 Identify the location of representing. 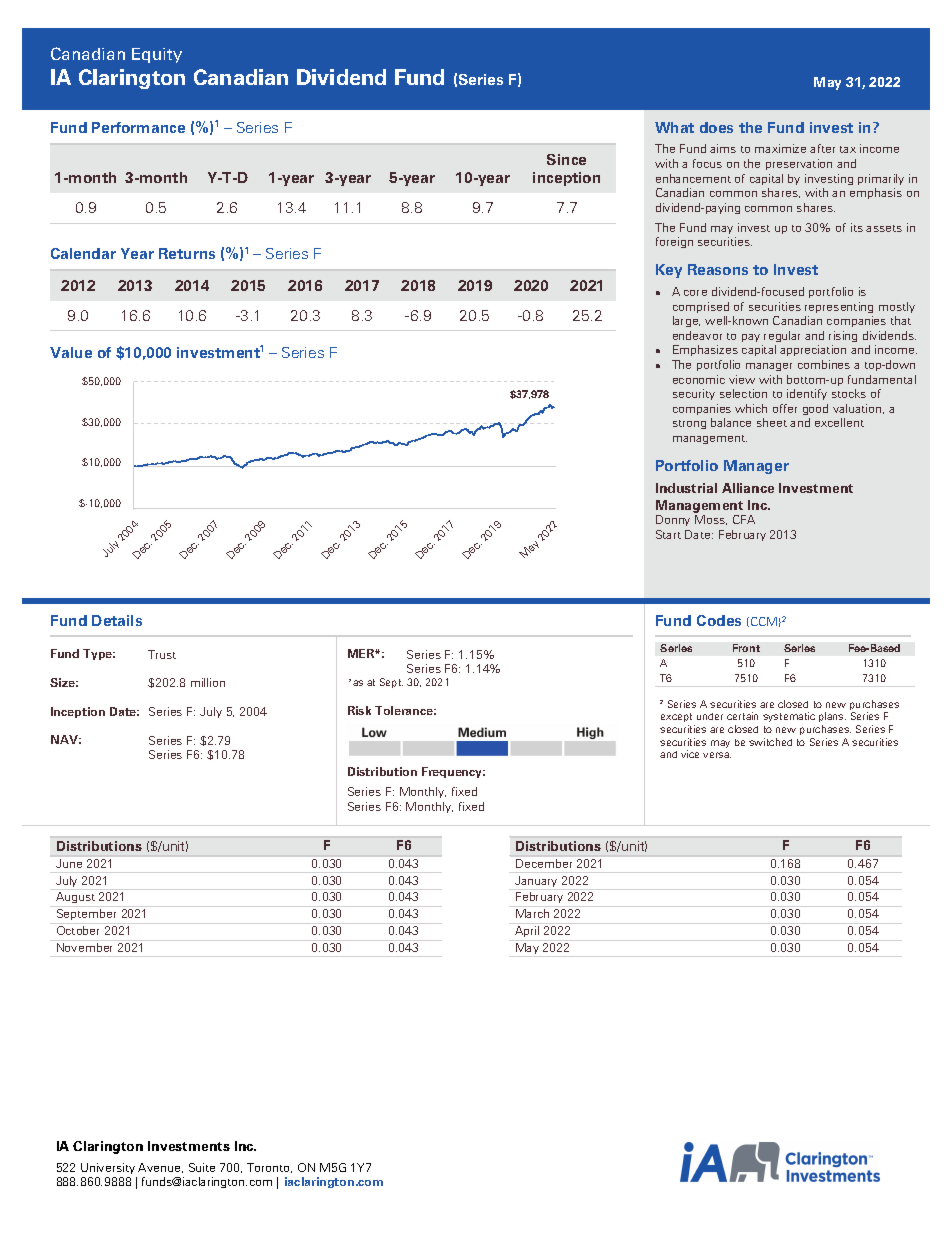
(839, 307).
